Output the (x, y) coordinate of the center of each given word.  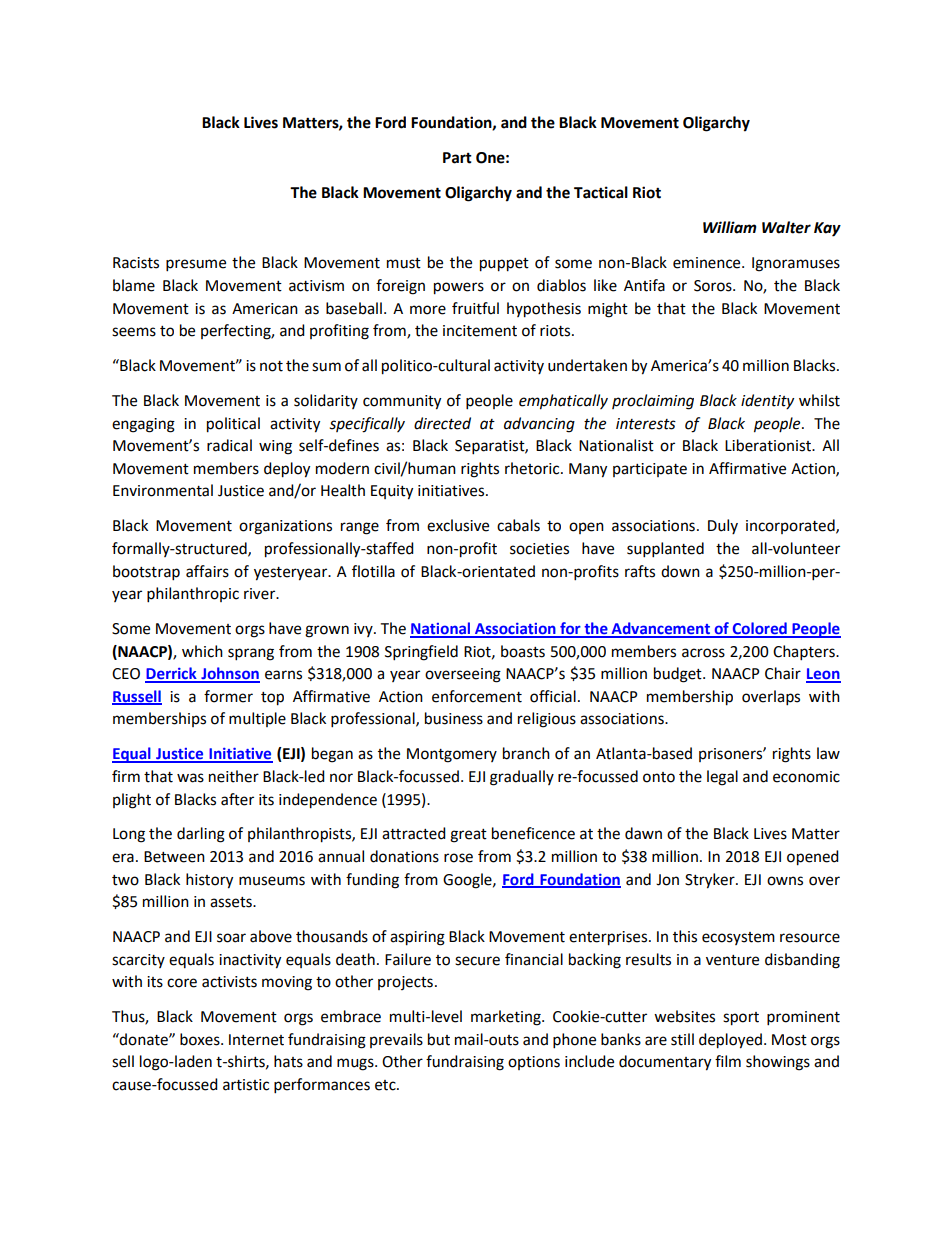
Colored (759, 629)
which (202, 651)
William (730, 227)
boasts (523, 651)
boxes (201, 1039)
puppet (504, 265)
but (439, 1039)
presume (196, 265)
